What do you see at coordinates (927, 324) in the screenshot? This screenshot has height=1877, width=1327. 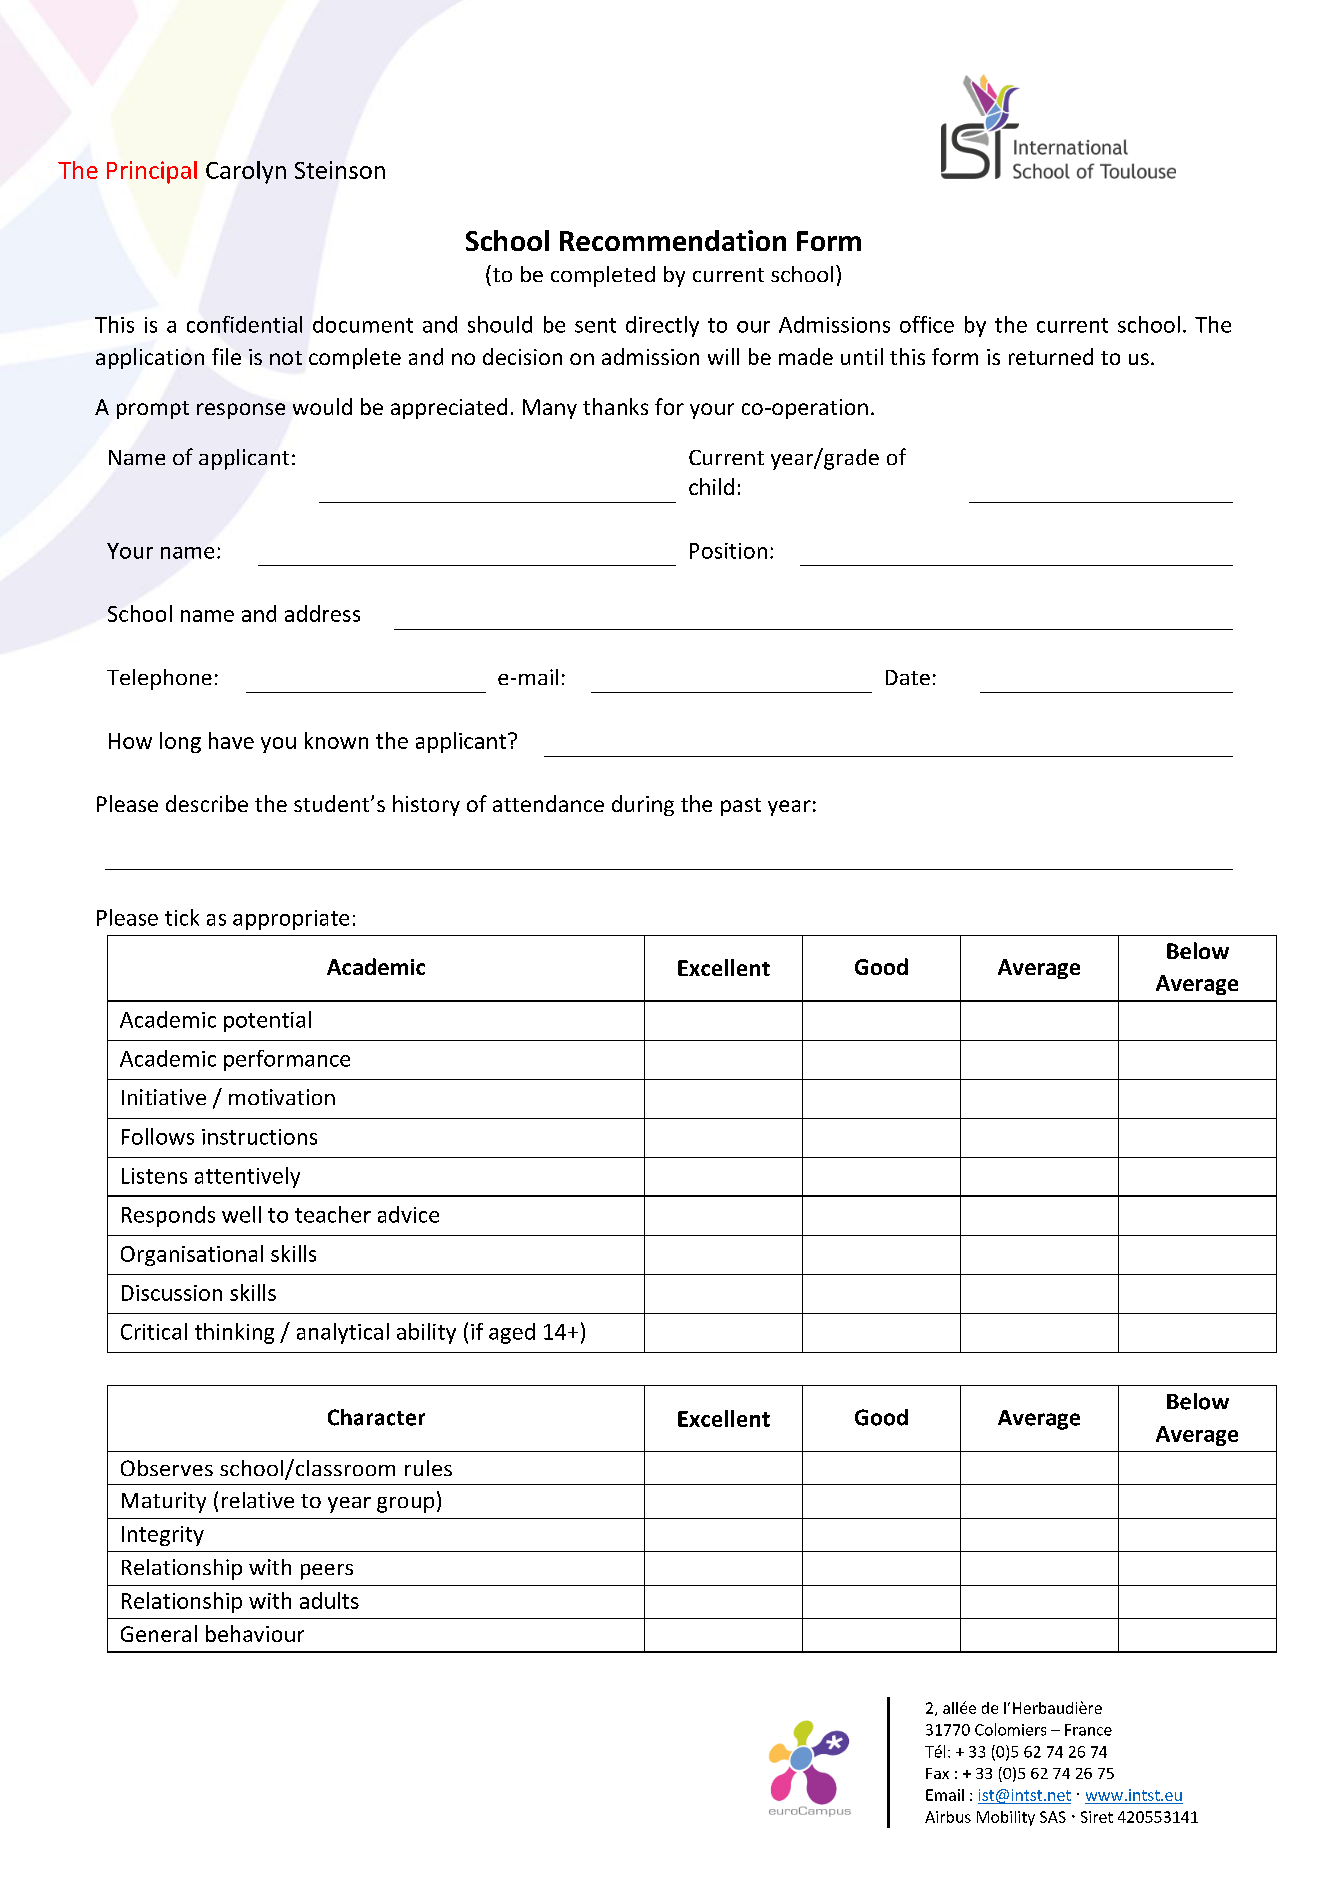 I see `office` at bounding box center [927, 324].
